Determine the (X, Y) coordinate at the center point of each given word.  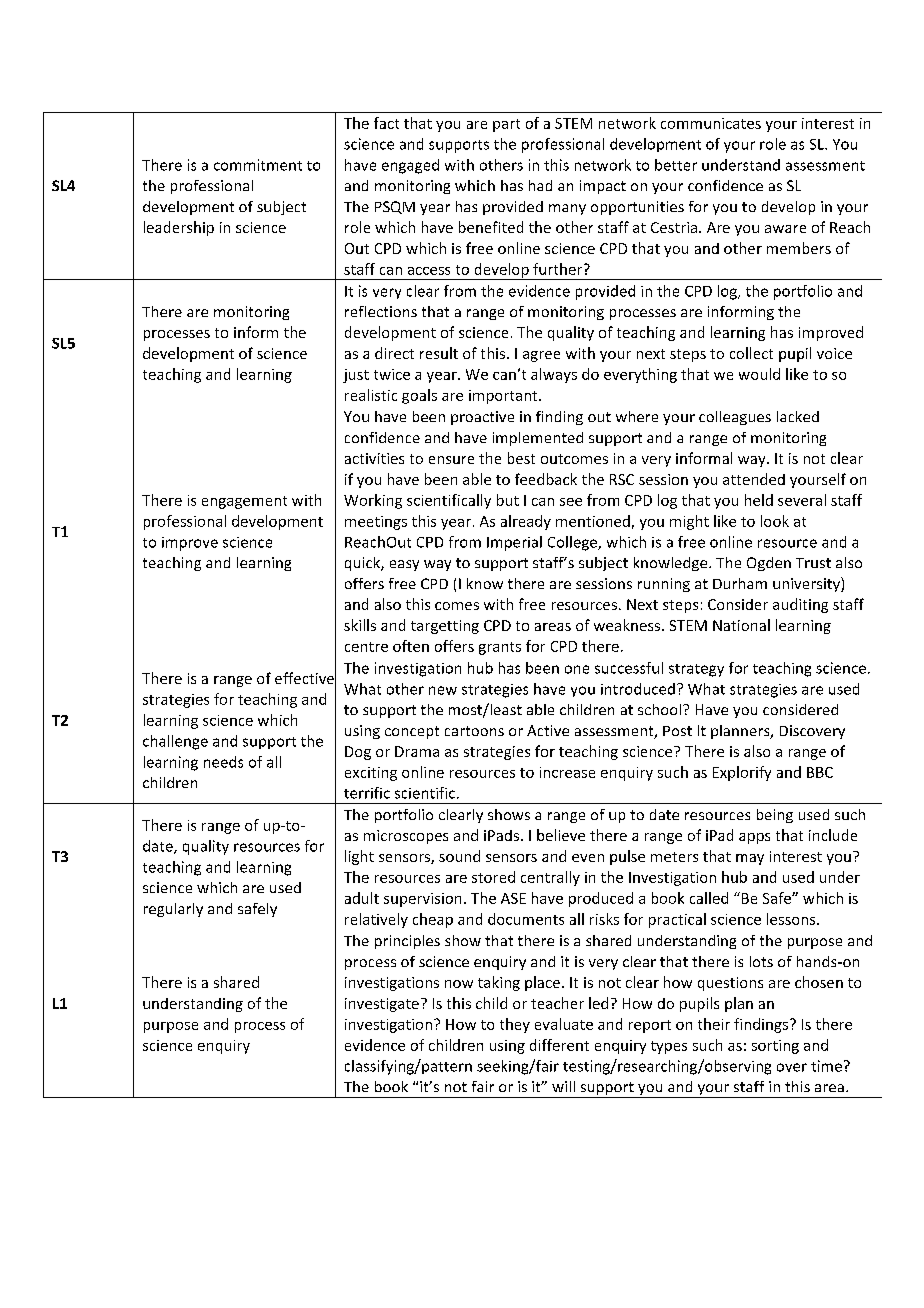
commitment (258, 165)
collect (751, 353)
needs (223, 762)
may (750, 859)
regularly (173, 910)
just (356, 376)
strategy (696, 670)
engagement (244, 502)
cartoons (474, 731)
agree (541, 356)
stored (493, 877)
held (759, 500)
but (508, 500)
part (506, 125)
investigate (382, 1005)
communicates (711, 123)
